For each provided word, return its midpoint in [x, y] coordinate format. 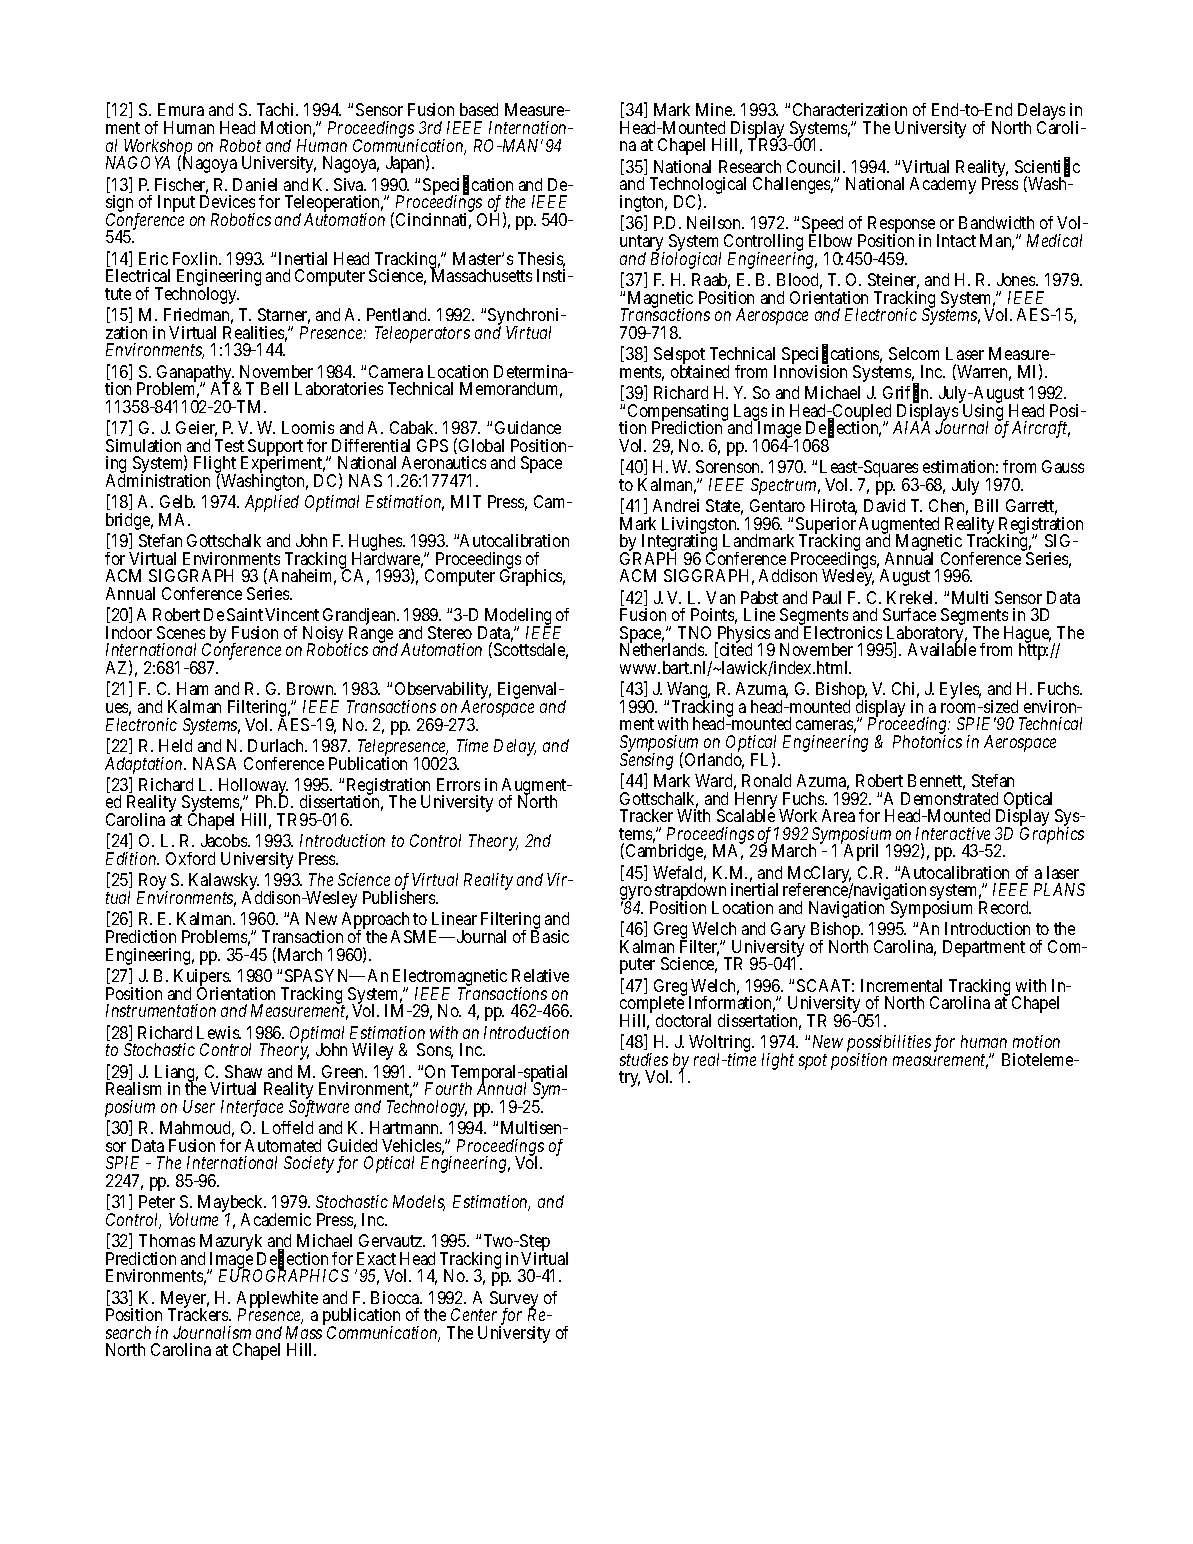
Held [175, 745]
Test [229, 445]
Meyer [185, 1300]
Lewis [219, 1032]
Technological [698, 187]
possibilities [889, 1045]
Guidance [528, 427]
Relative [540, 975]
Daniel [255, 184]
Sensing [646, 761]
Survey [514, 1300]
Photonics [927, 741]
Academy [943, 185]
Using [983, 413]
